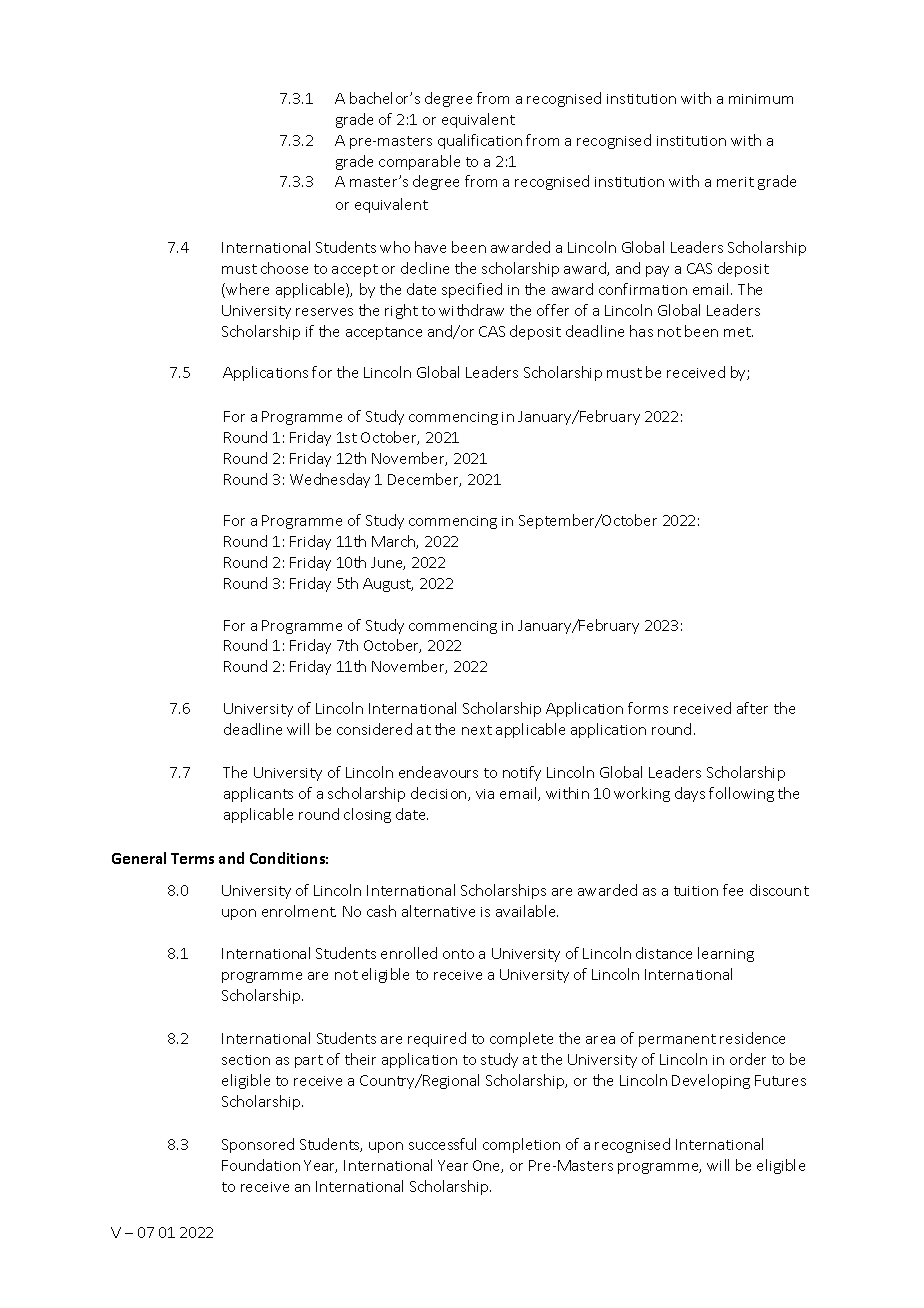 Image resolution: width=924 pixels, height=1308 pixels. I want to click on minimum, so click(761, 99).
